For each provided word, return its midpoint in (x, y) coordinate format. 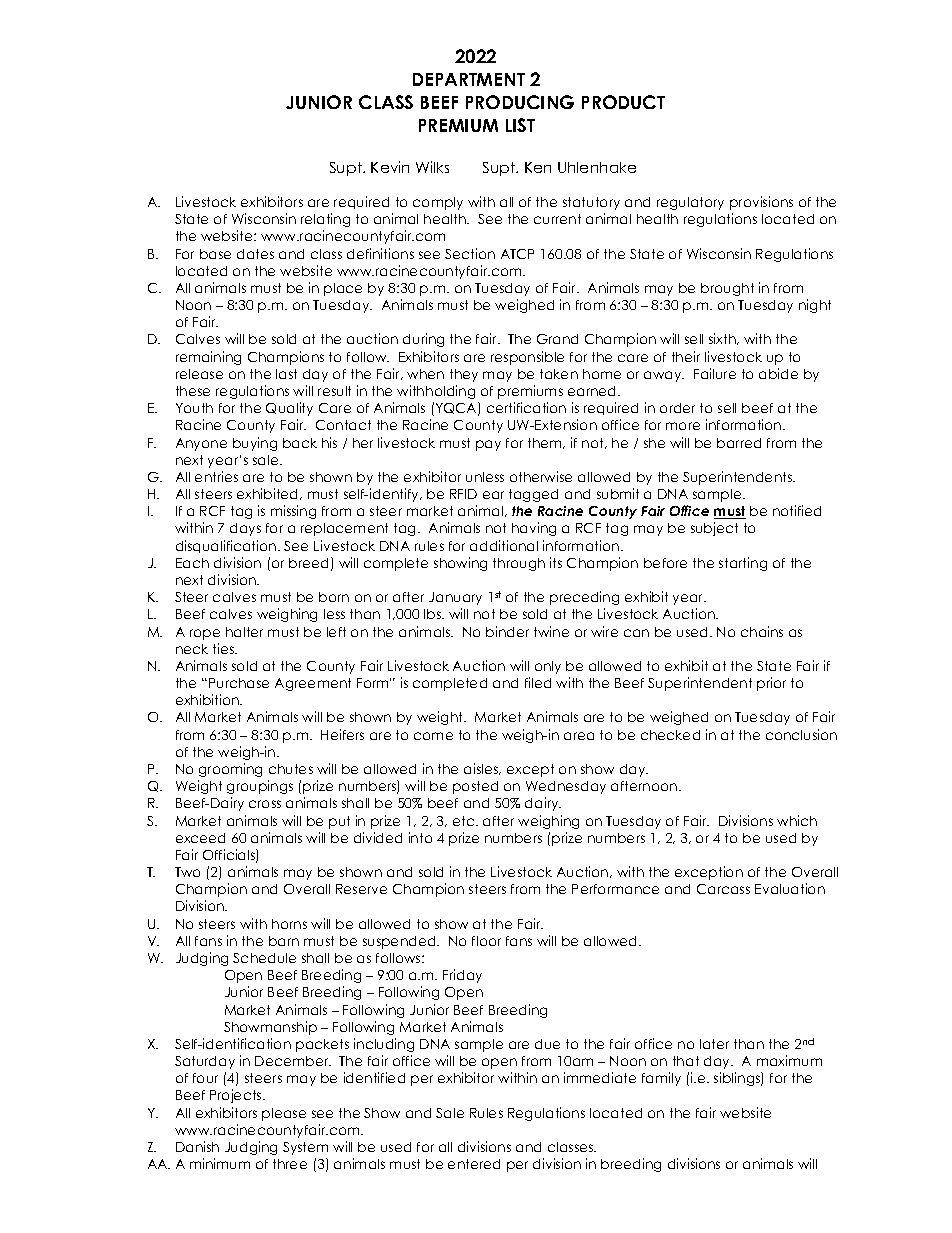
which (797, 820)
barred (739, 443)
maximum (789, 1060)
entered (474, 1164)
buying (255, 444)
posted (475, 787)
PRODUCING (520, 102)
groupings (260, 787)
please (284, 1114)
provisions (761, 203)
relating (325, 220)
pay (488, 445)
